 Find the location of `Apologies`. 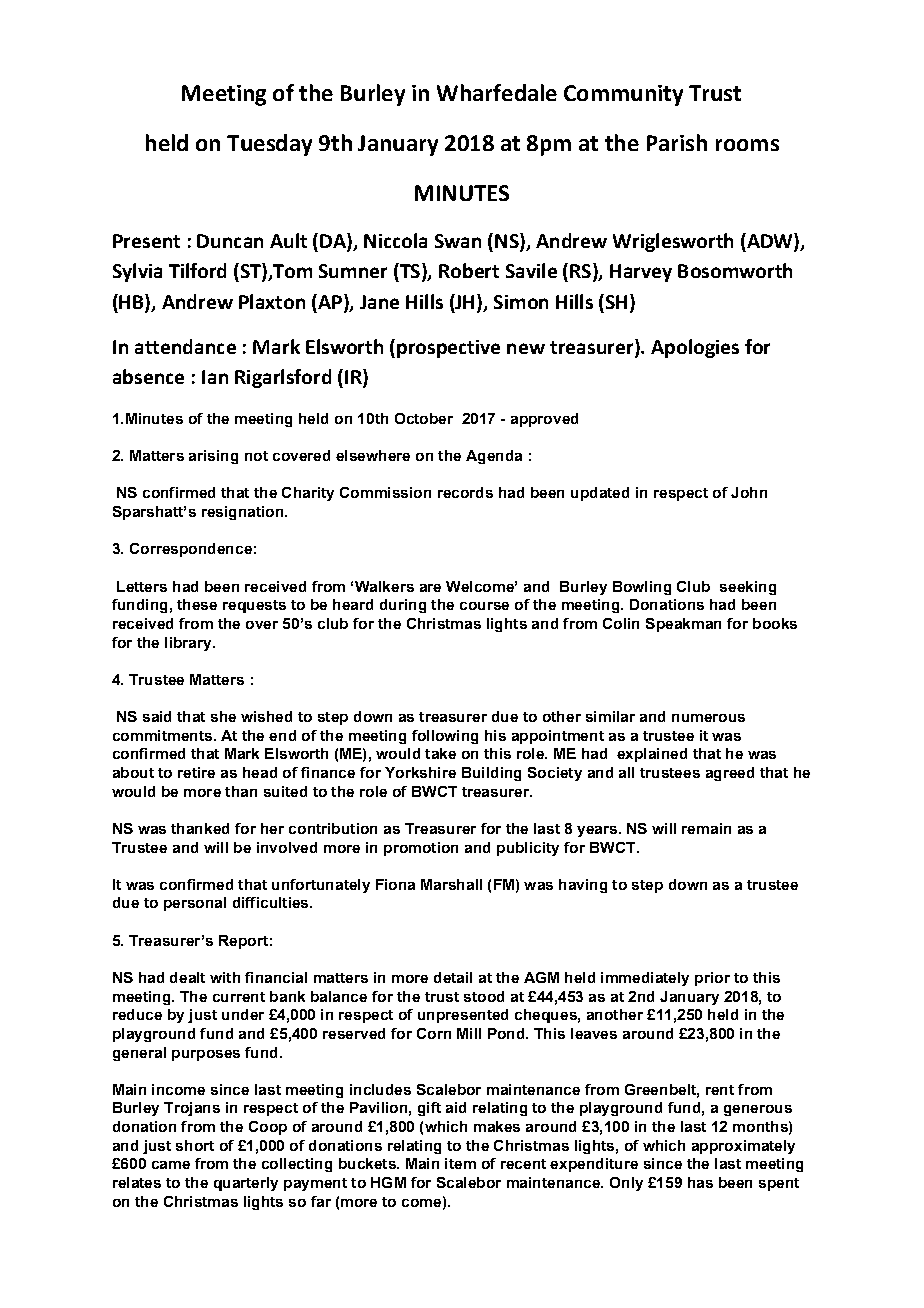

Apologies is located at coordinates (695, 348).
